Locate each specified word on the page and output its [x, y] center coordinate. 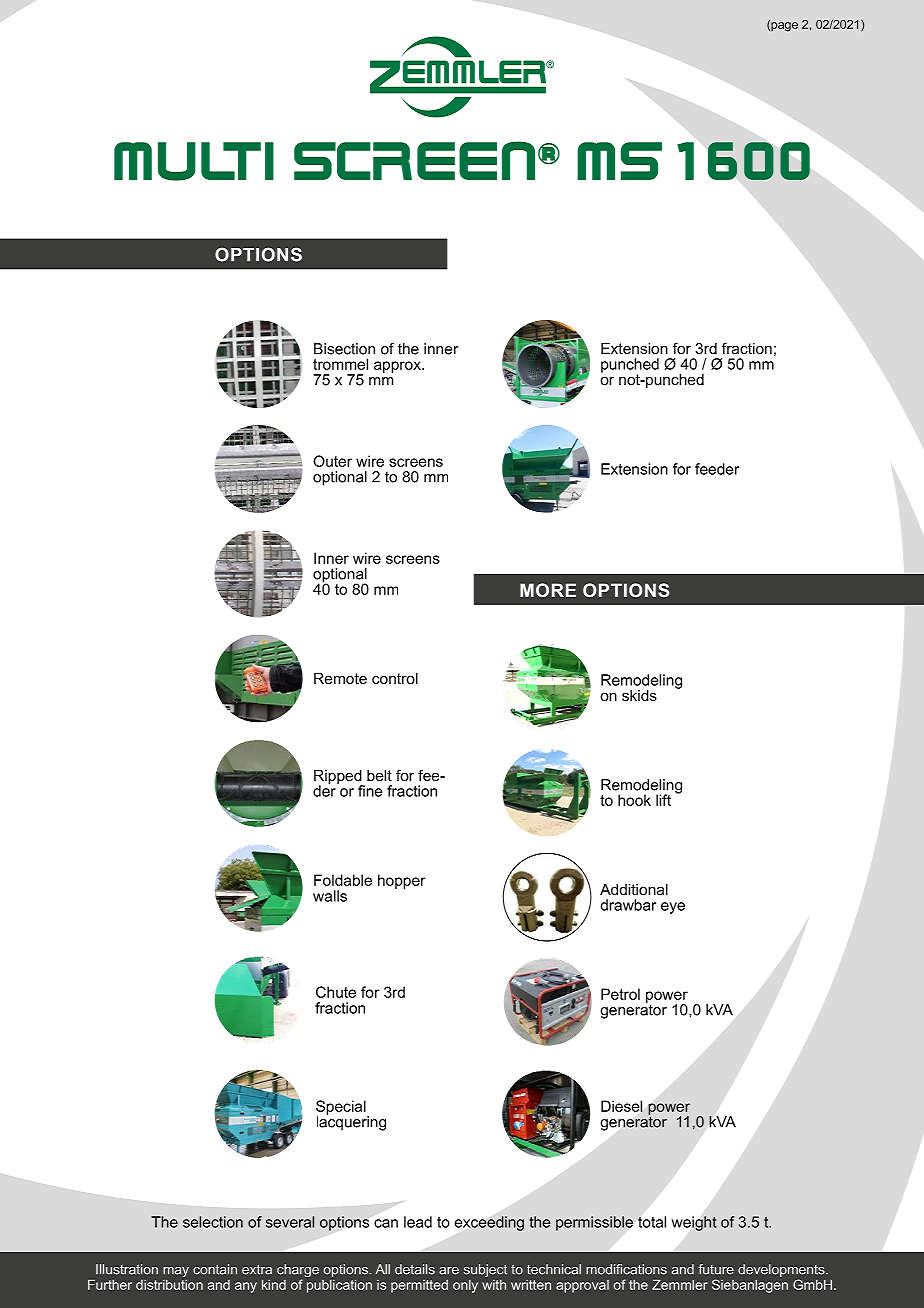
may [176, 1272]
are [449, 1271]
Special [342, 1108]
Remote [340, 678]
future [716, 1269]
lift [663, 800]
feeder [717, 469]
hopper [401, 881]
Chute [336, 992]
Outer [332, 461]
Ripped [339, 778]
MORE [548, 590]
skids [639, 695]
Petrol [620, 994]
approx [398, 367]
